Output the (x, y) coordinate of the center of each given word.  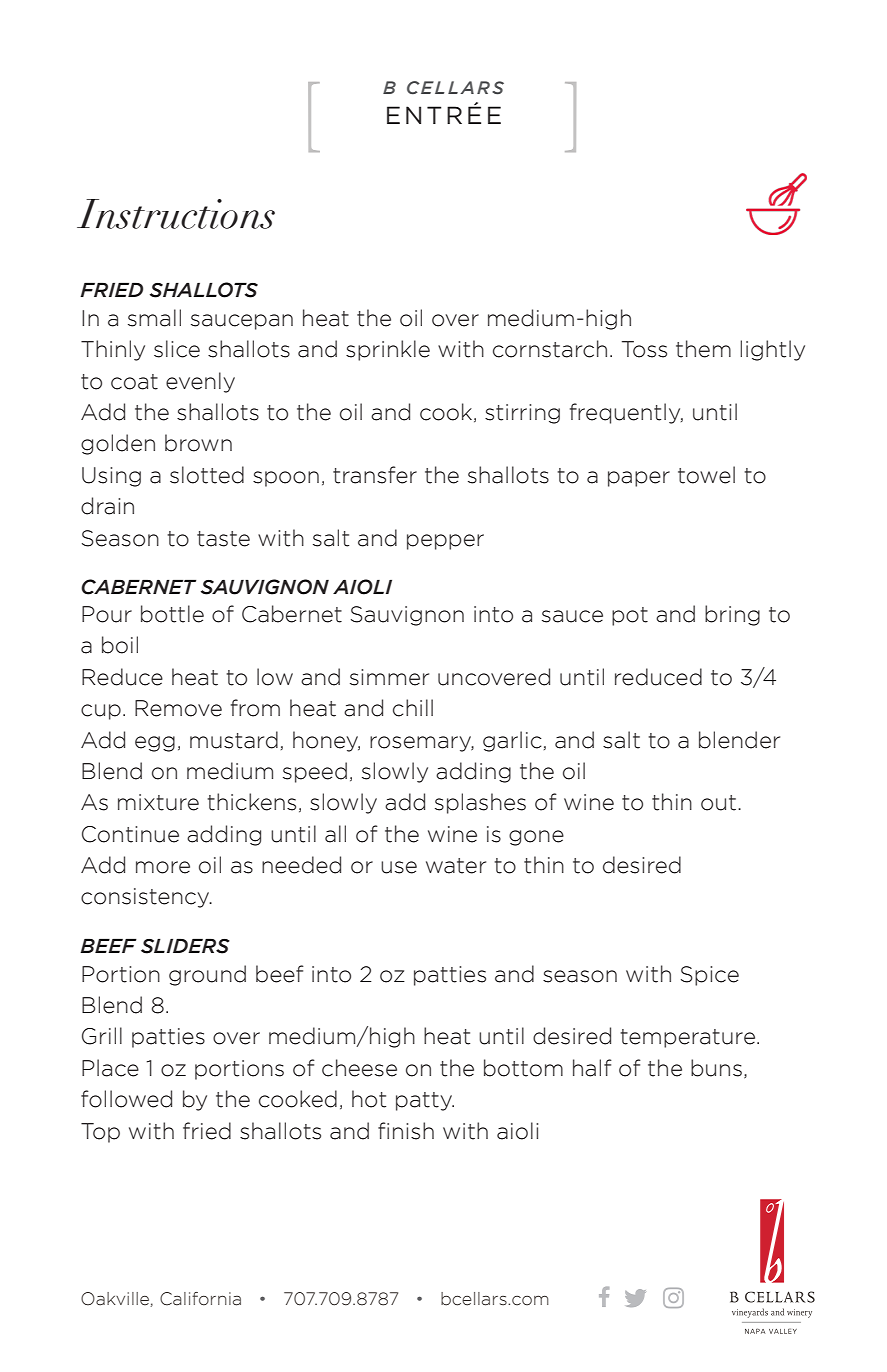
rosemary (422, 744)
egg (155, 744)
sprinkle (388, 350)
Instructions (176, 214)
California (200, 1299)
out (718, 803)
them (703, 349)
